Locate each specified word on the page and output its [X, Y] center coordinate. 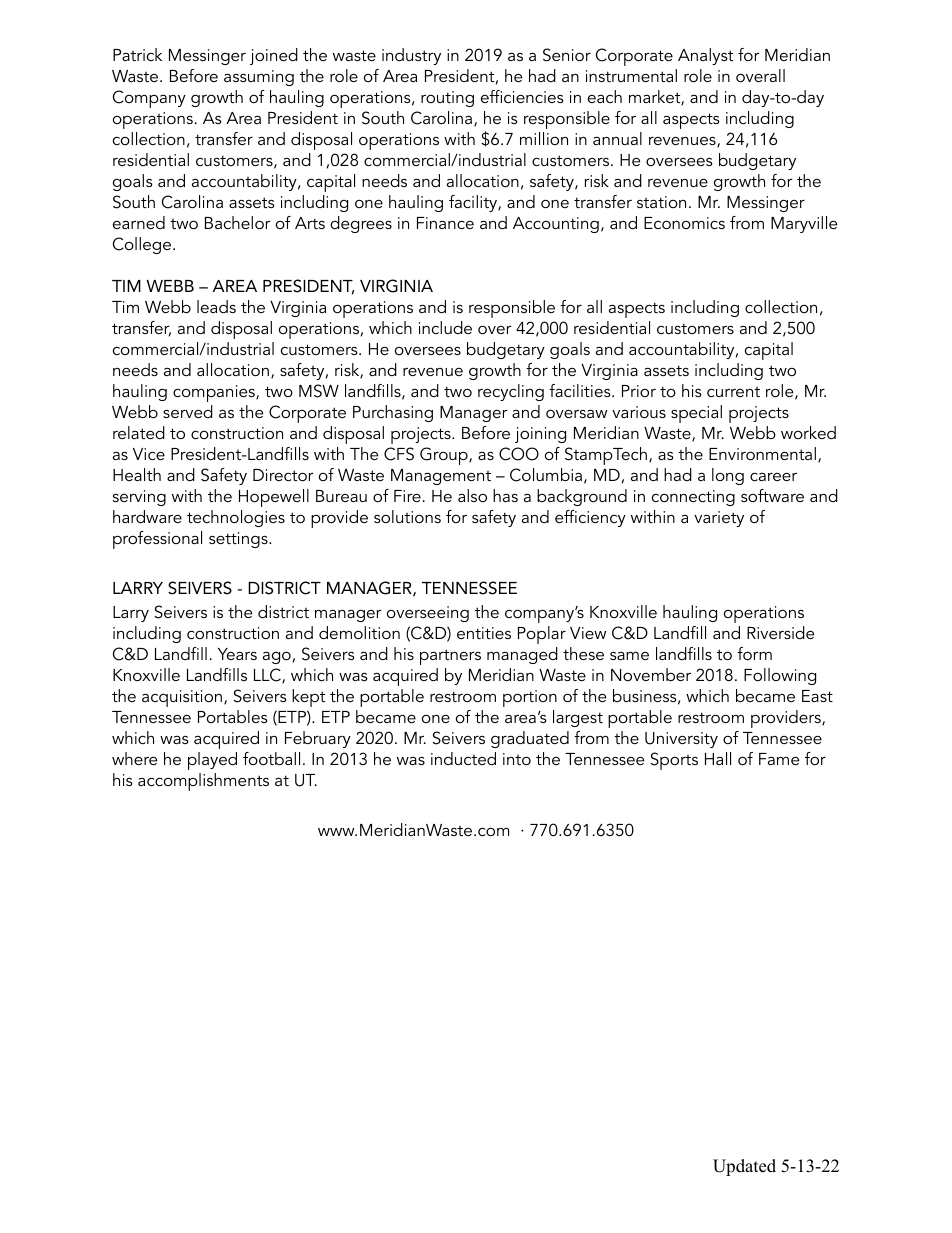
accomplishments [203, 782]
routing [447, 99]
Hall [718, 758]
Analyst [705, 56]
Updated [744, 1167]
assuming [259, 78]
